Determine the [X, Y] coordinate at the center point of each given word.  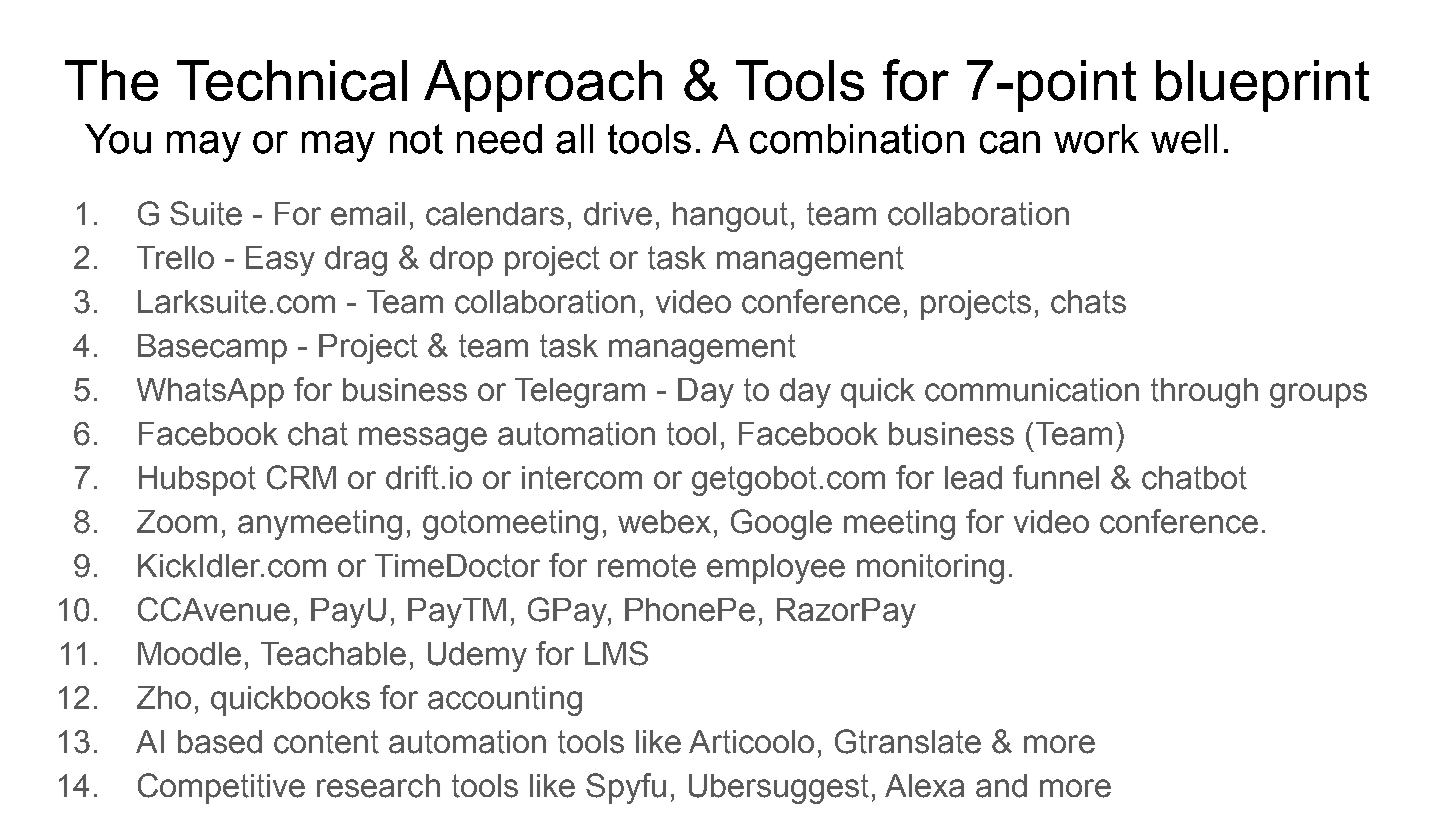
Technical [292, 80]
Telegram [580, 393]
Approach [543, 86]
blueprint [1262, 86]
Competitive [221, 788]
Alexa [924, 786]
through [1204, 393]
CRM [301, 477]
